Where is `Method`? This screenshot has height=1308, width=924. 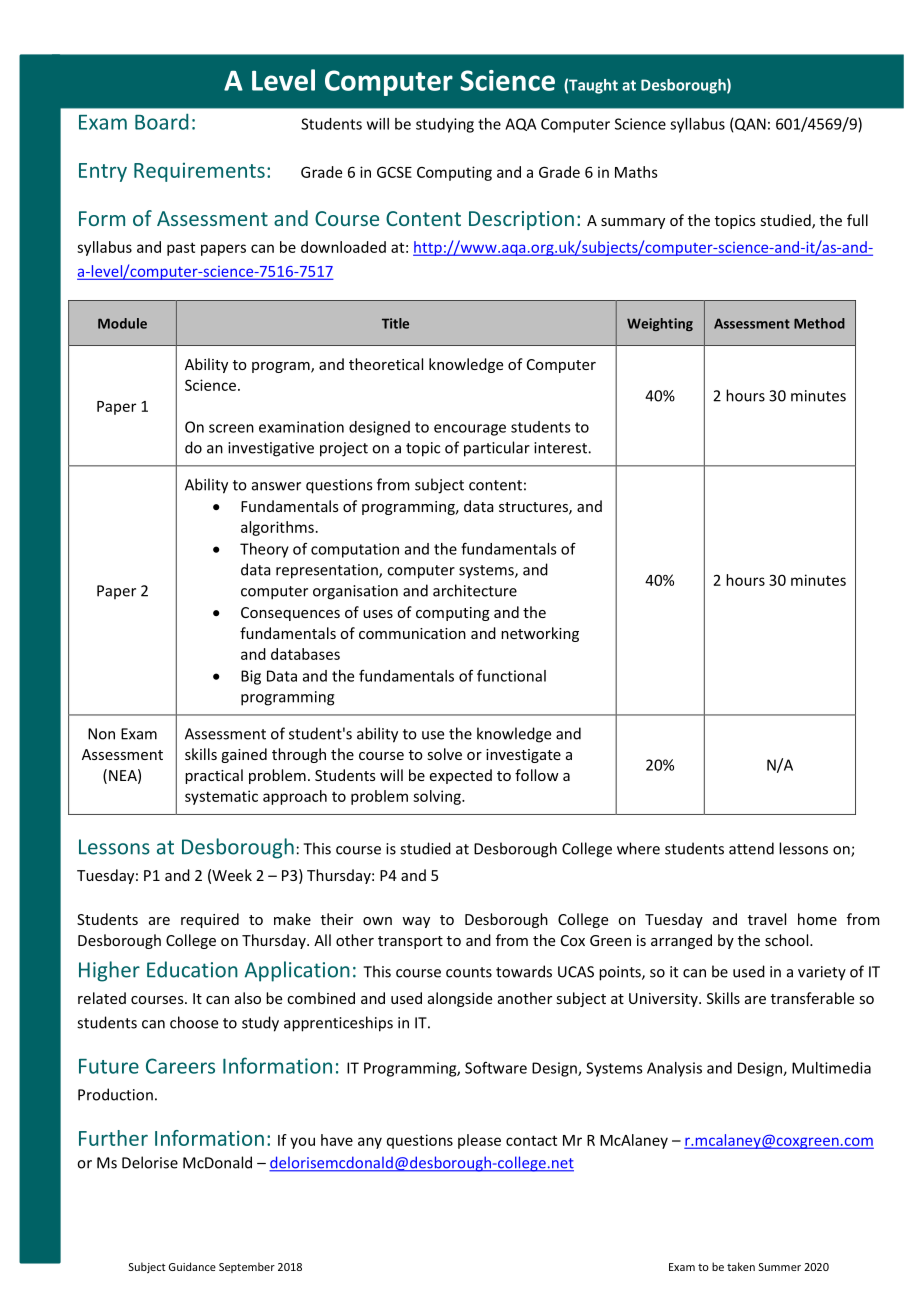 Method is located at coordinates (819, 323).
